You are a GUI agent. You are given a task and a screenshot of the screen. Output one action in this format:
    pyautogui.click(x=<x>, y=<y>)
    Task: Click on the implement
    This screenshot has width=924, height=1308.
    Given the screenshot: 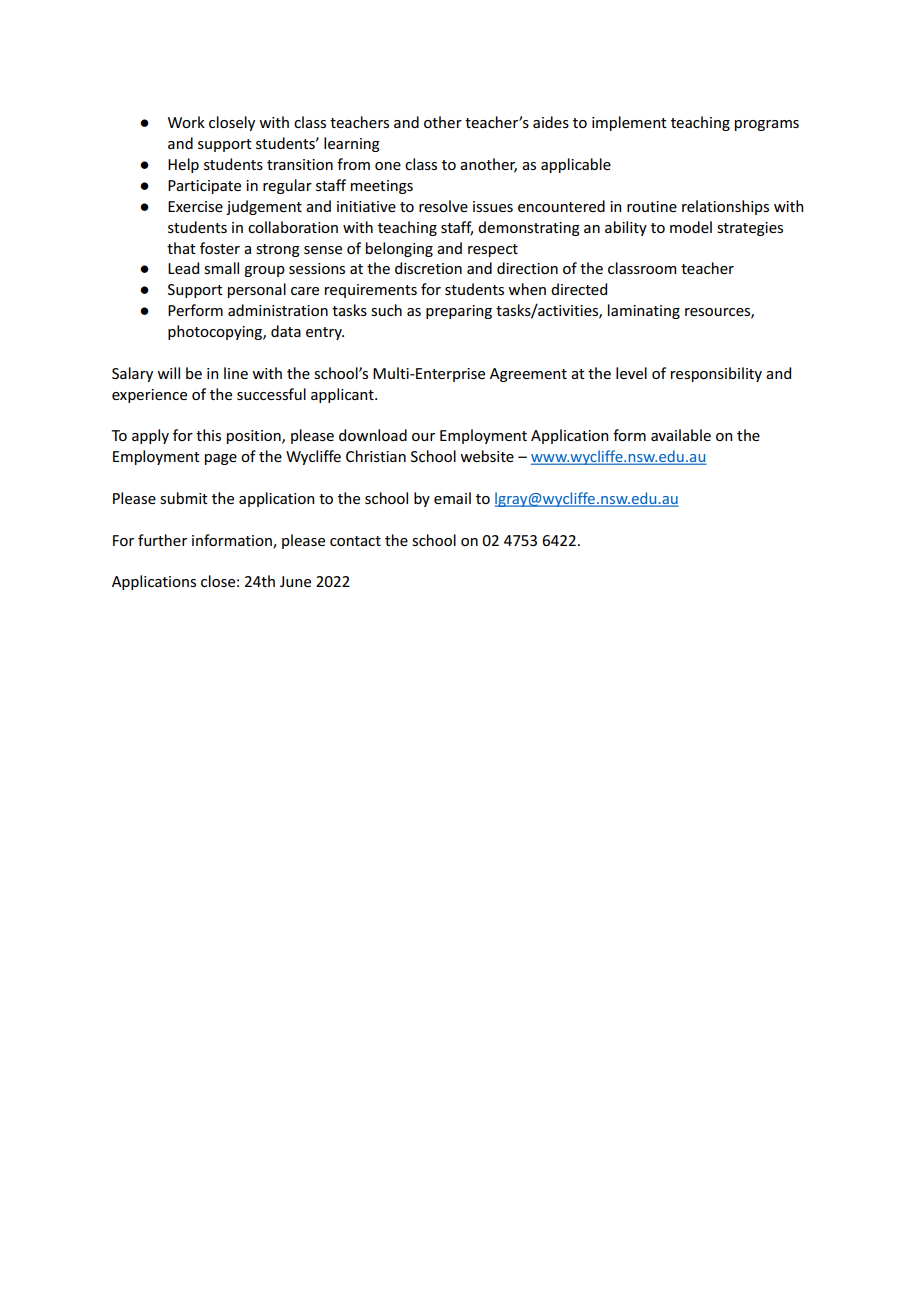 What is the action you would take?
    pyautogui.click(x=629, y=123)
